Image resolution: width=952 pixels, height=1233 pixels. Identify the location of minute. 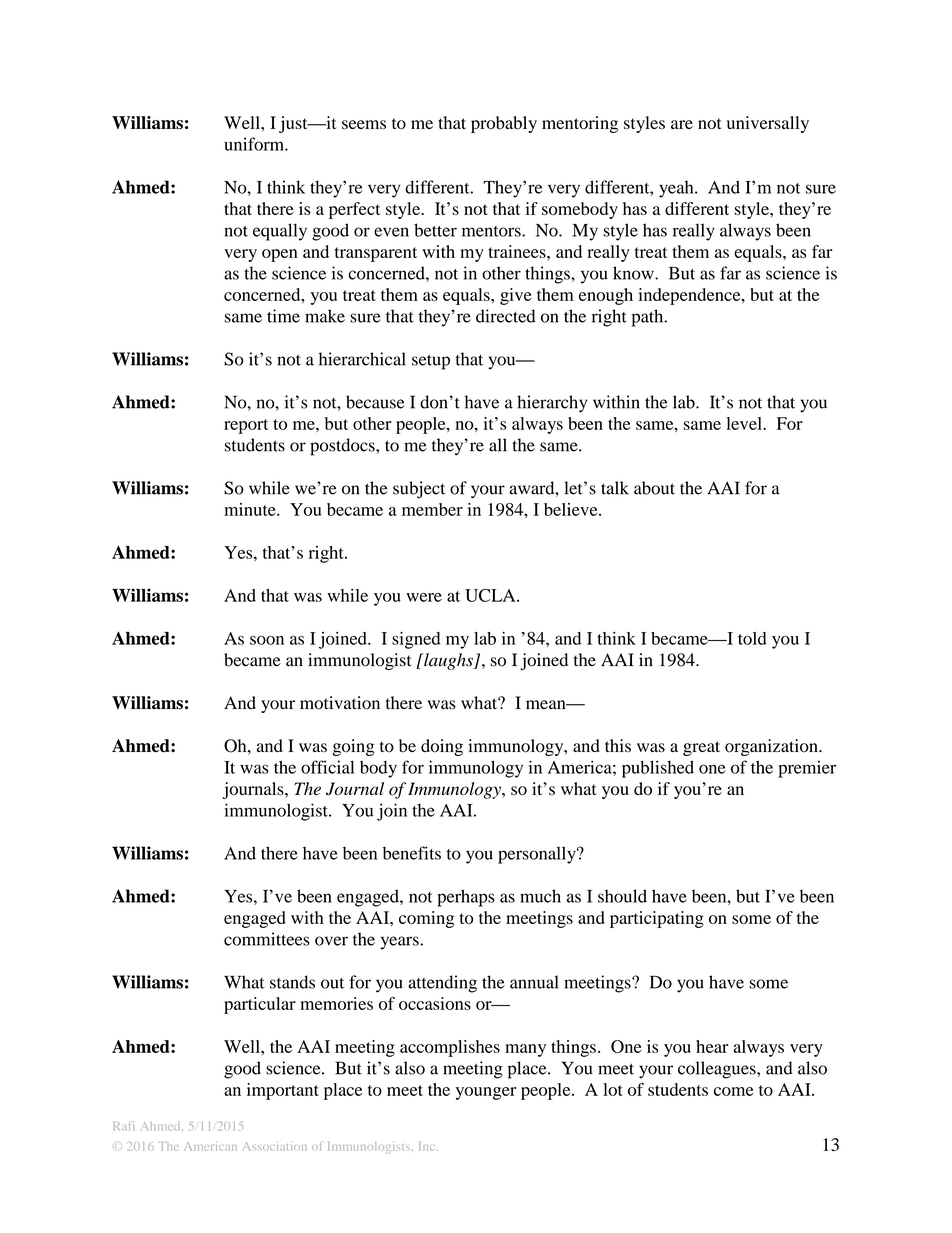
(251, 509).
